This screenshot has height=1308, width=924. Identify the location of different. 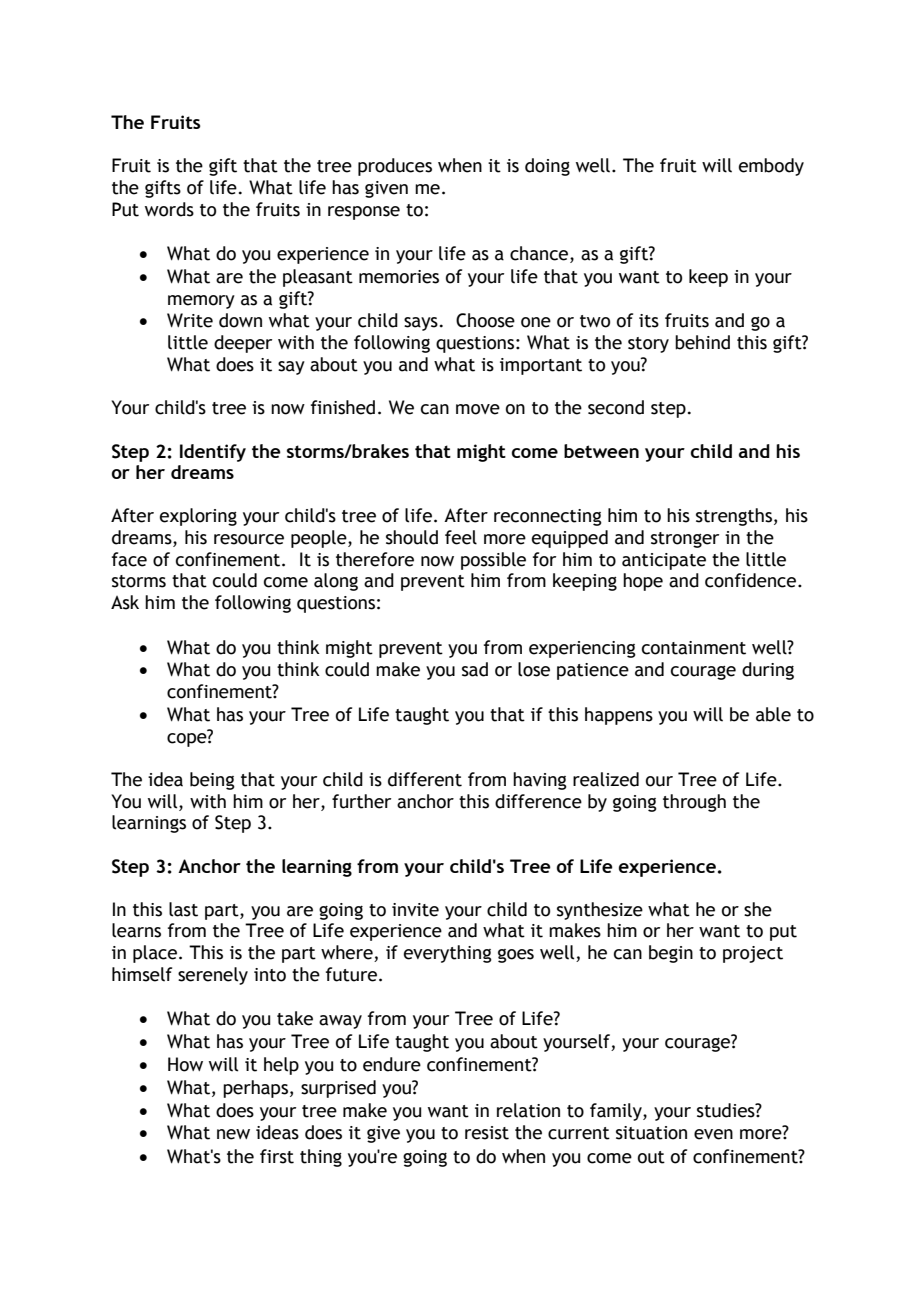
(425, 779).
